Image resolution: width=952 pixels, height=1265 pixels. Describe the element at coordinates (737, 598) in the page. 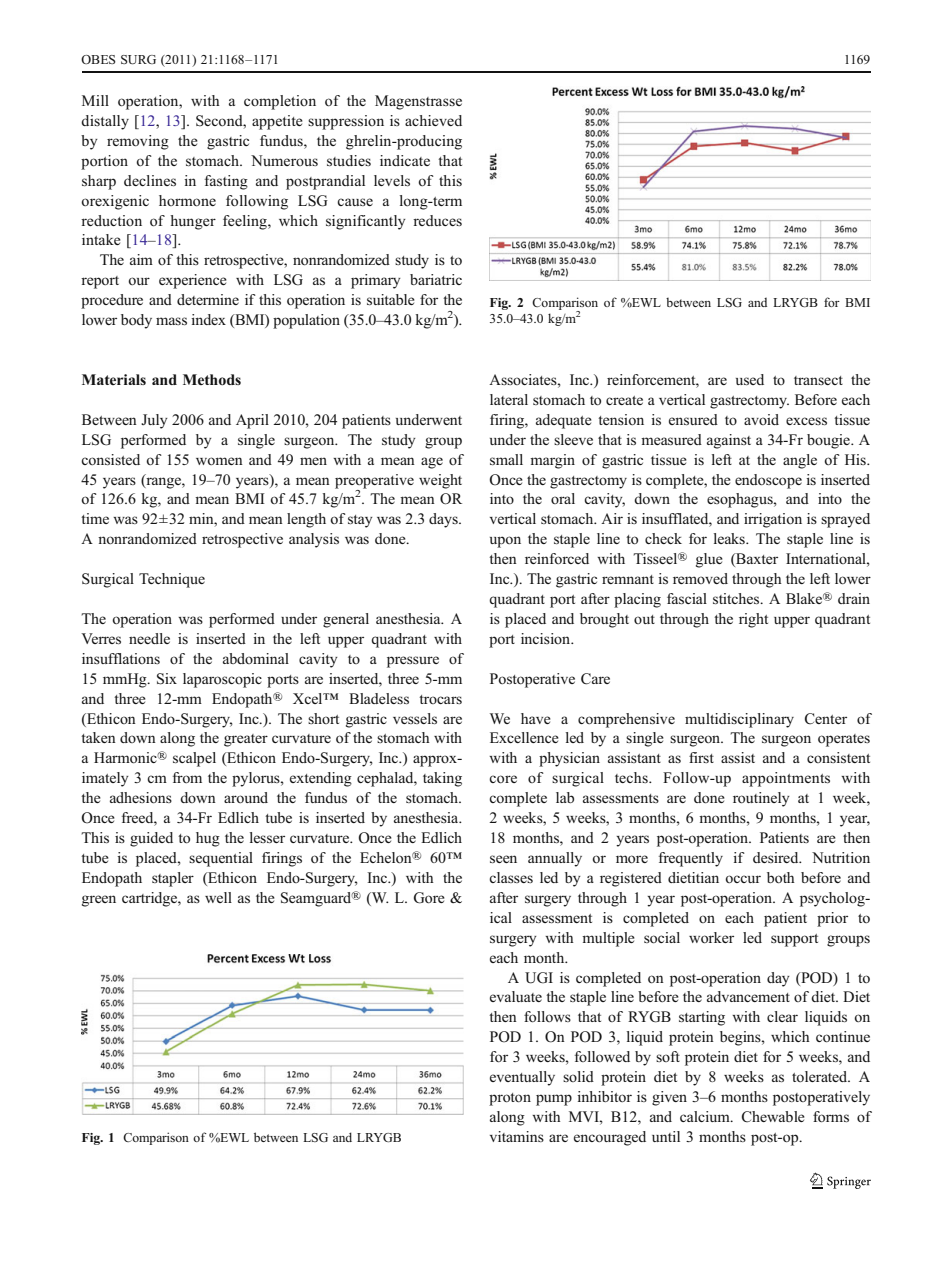

I see `stitches` at that location.
